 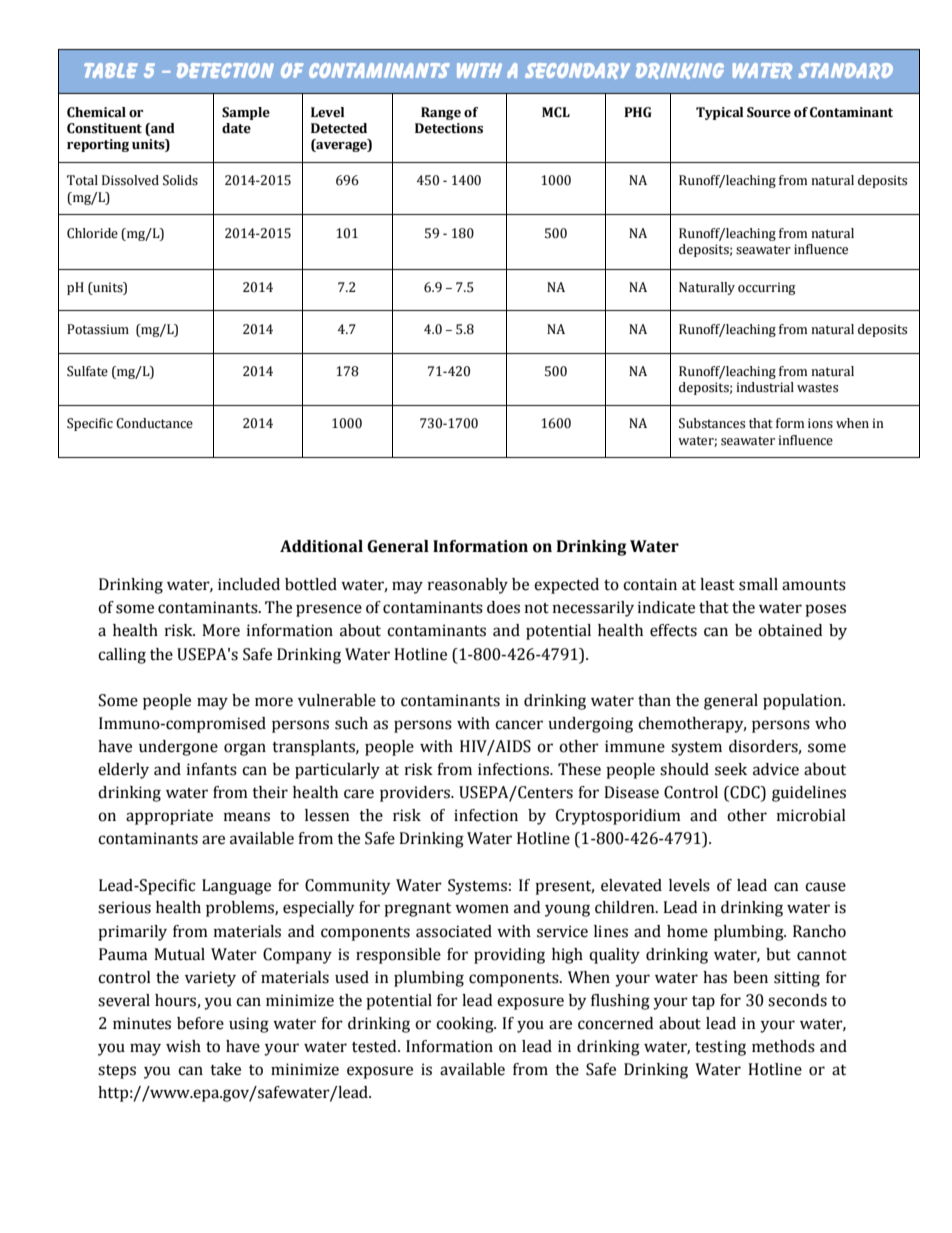 I want to click on Source, so click(x=769, y=112).
